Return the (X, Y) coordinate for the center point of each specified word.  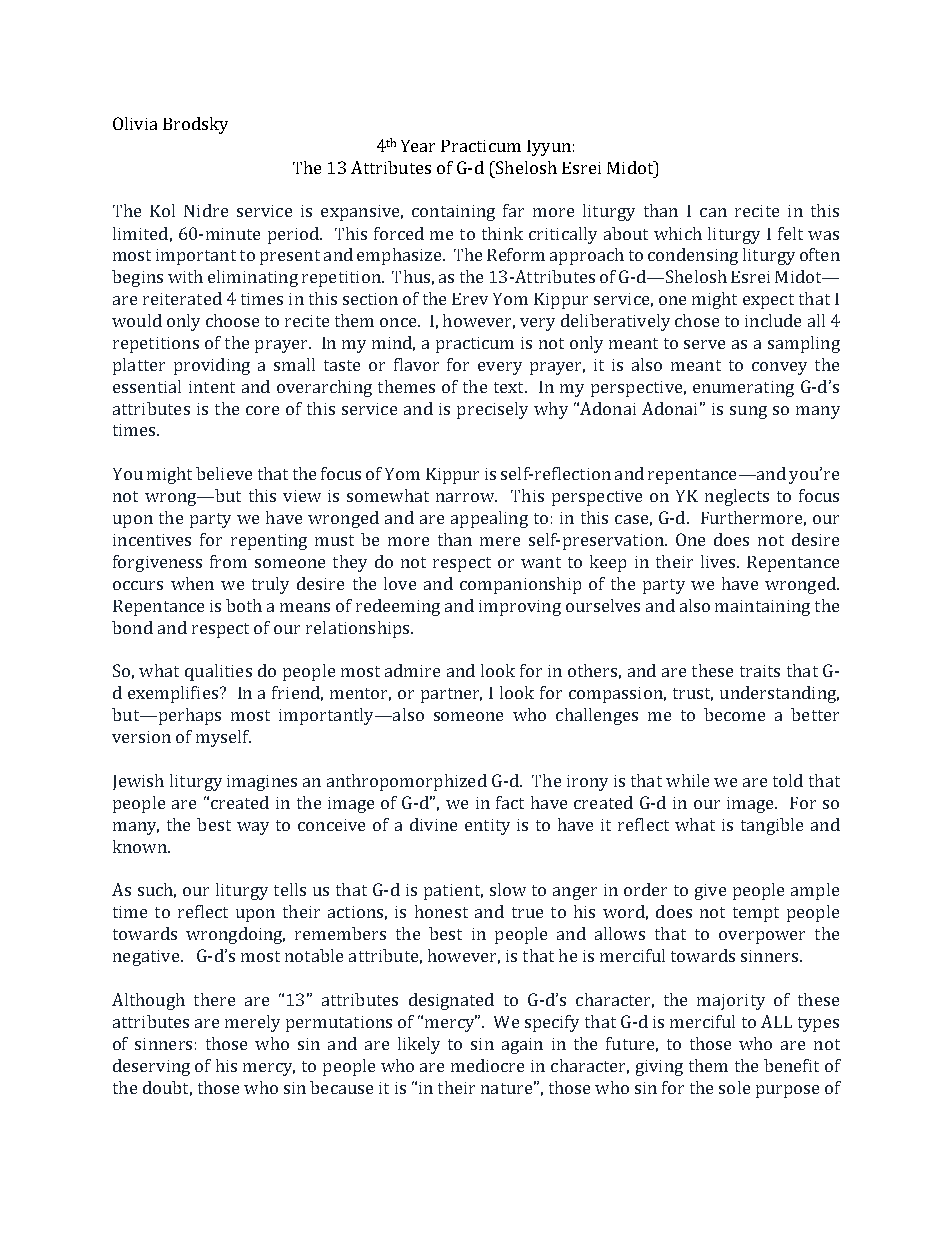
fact (510, 802)
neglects (737, 497)
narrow (466, 497)
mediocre (487, 1065)
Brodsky (195, 125)
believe (224, 473)
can (713, 212)
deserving (151, 1067)
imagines (262, 783)
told (788, 780)
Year (418, 146)
